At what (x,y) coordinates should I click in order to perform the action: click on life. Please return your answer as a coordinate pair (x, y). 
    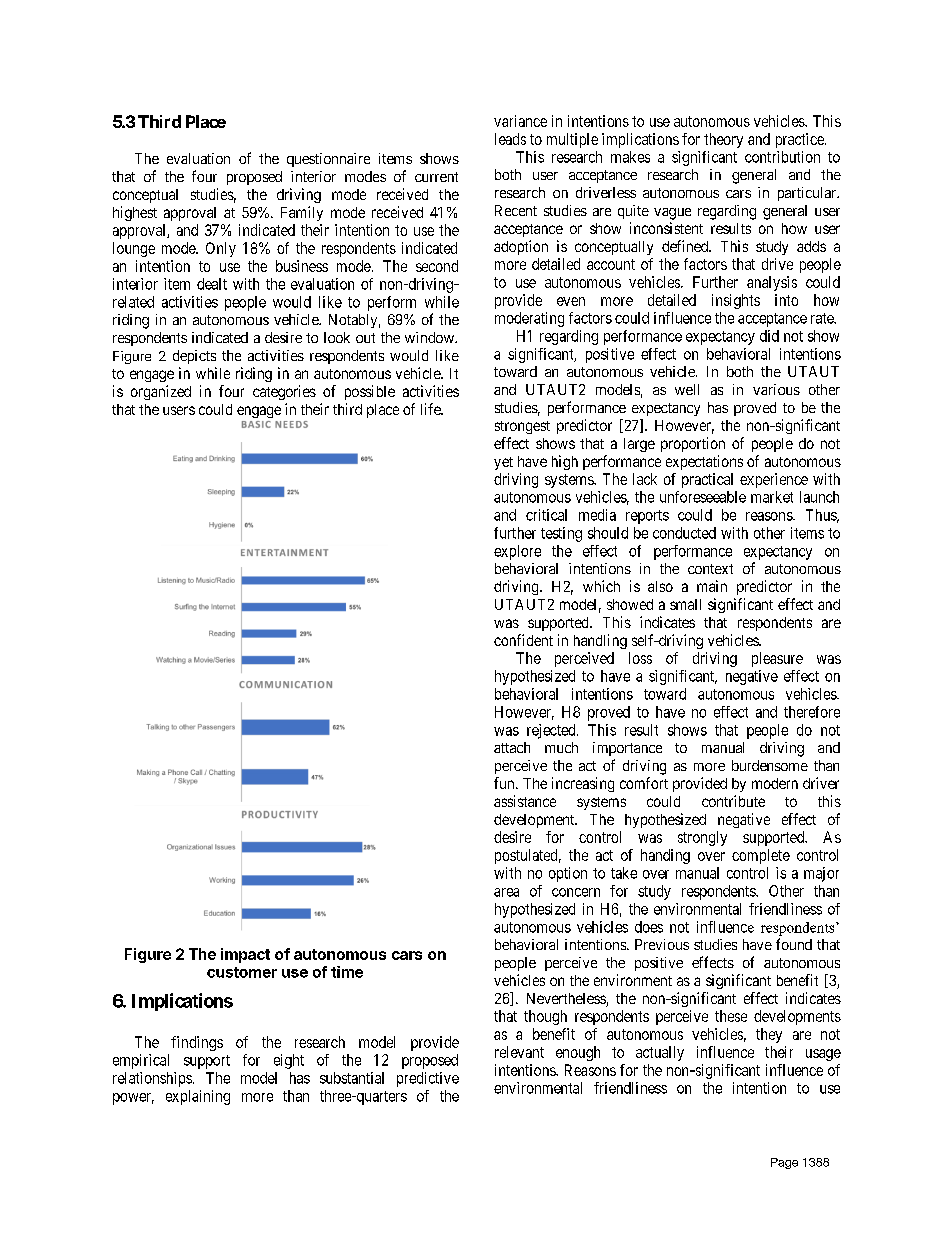
    Looking at the image, I should click on (431, 409).
